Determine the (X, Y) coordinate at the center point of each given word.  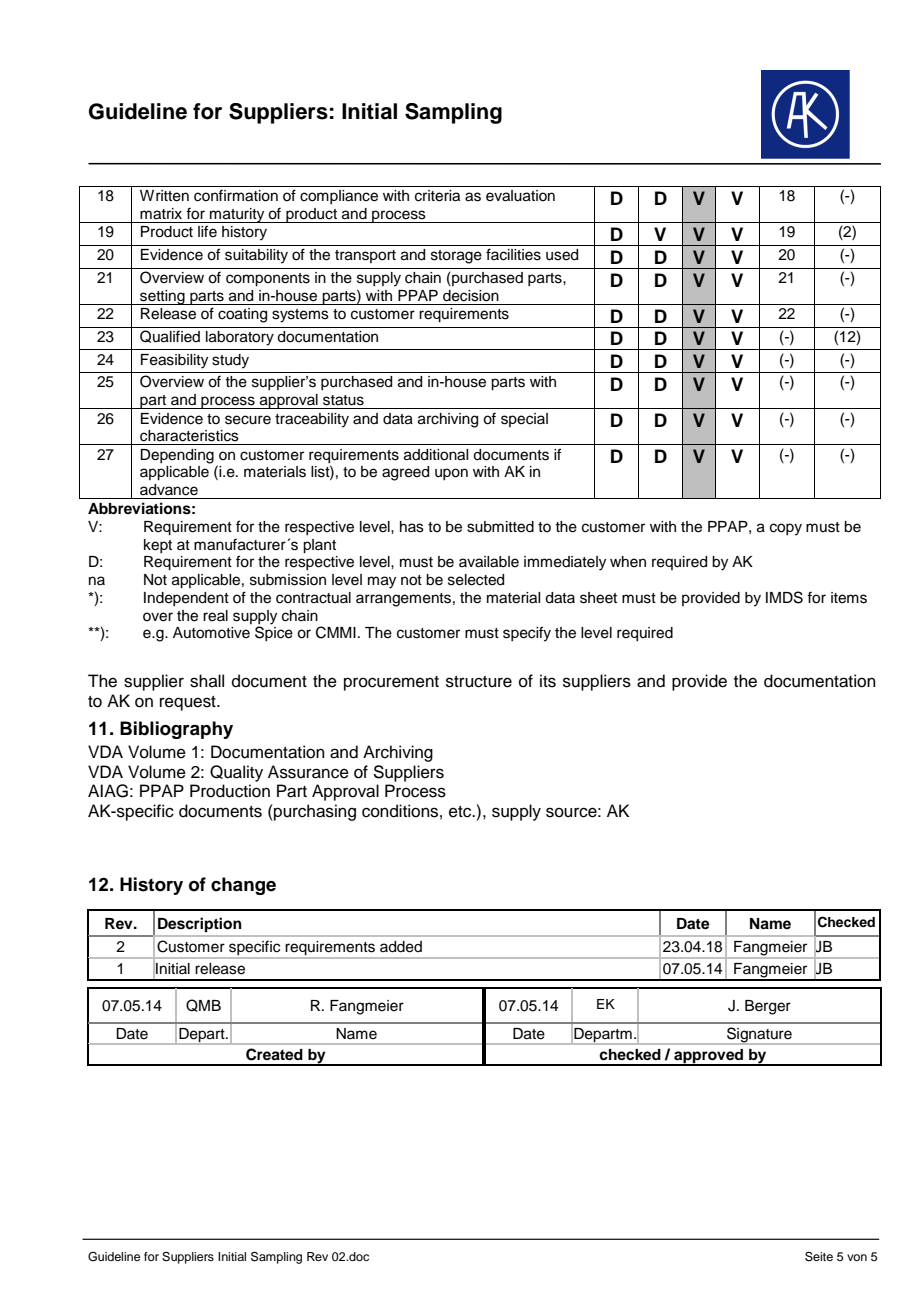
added (401, 947)
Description (200, 925)
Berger (768, 1007)
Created (274, 1054)
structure (479, 682)
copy (786, 529)
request (189, 703)
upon (451, 474)
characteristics (189, 436)
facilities (513, 254)
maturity (237, 215)
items (849, 598)
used (562, 255)
